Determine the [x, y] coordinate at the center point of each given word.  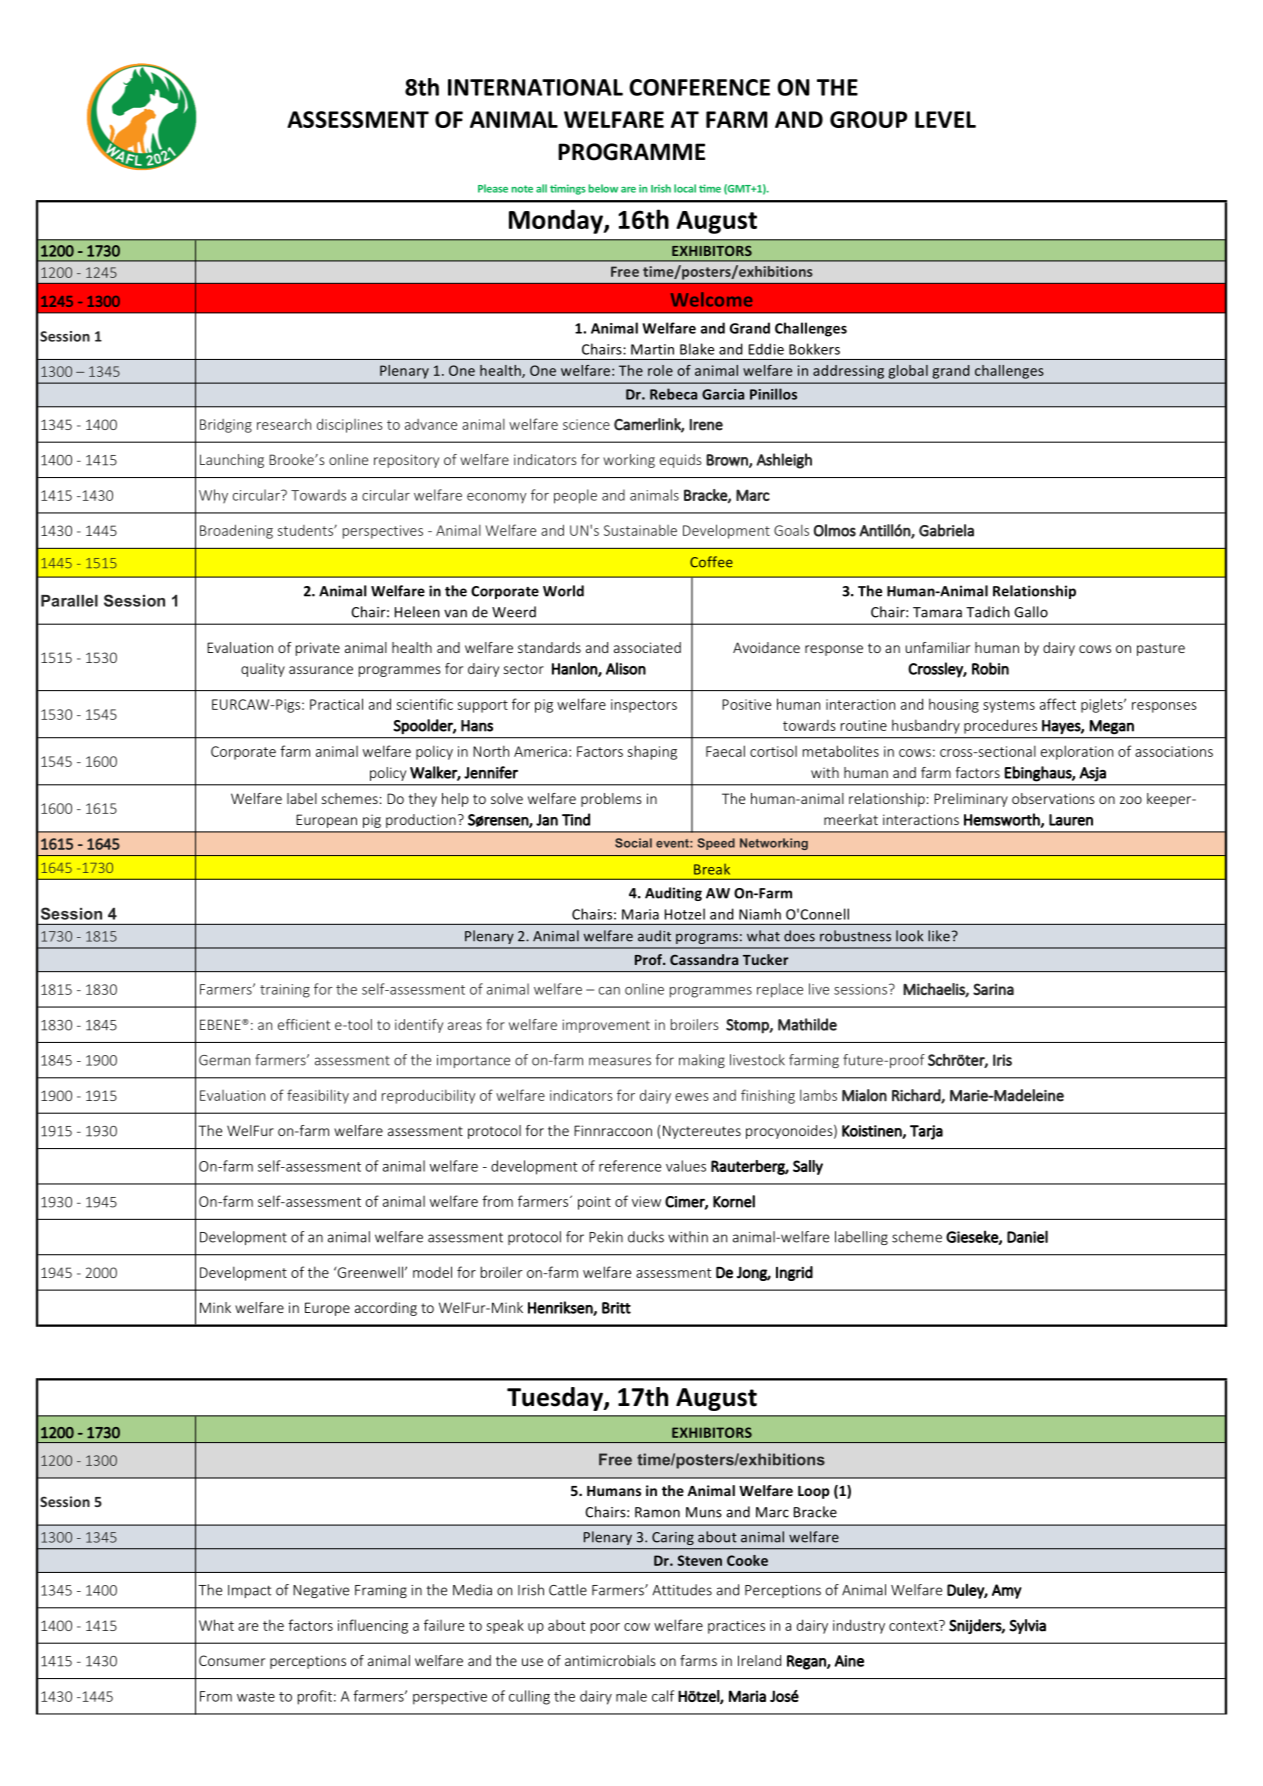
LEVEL [945, 119]
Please [493, 188]
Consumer [232, 1660]
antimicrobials [610, 1660]
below [603, 188]
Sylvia [1027, 1626]
